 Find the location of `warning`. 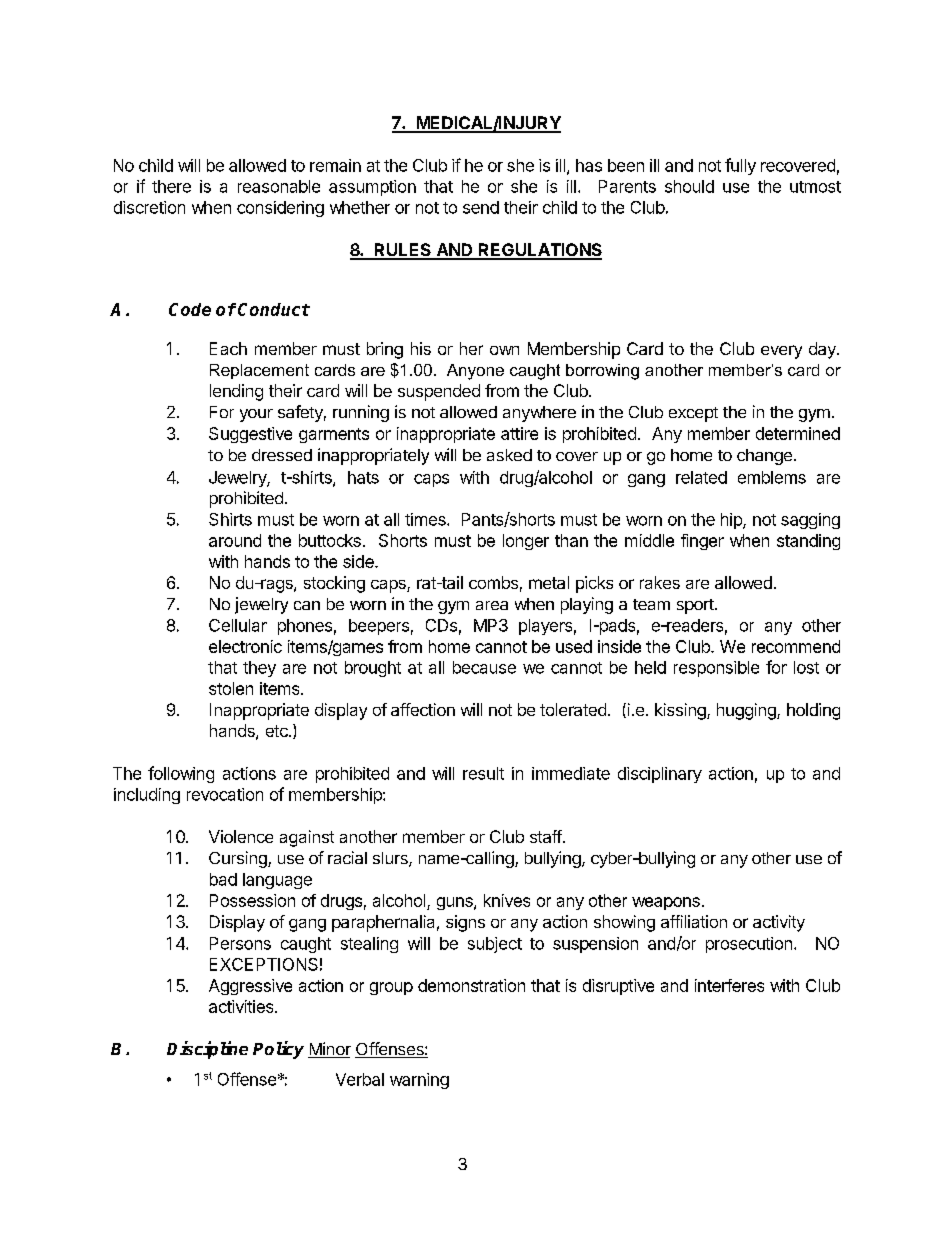

warning is located at coordinates (419, 1081).
